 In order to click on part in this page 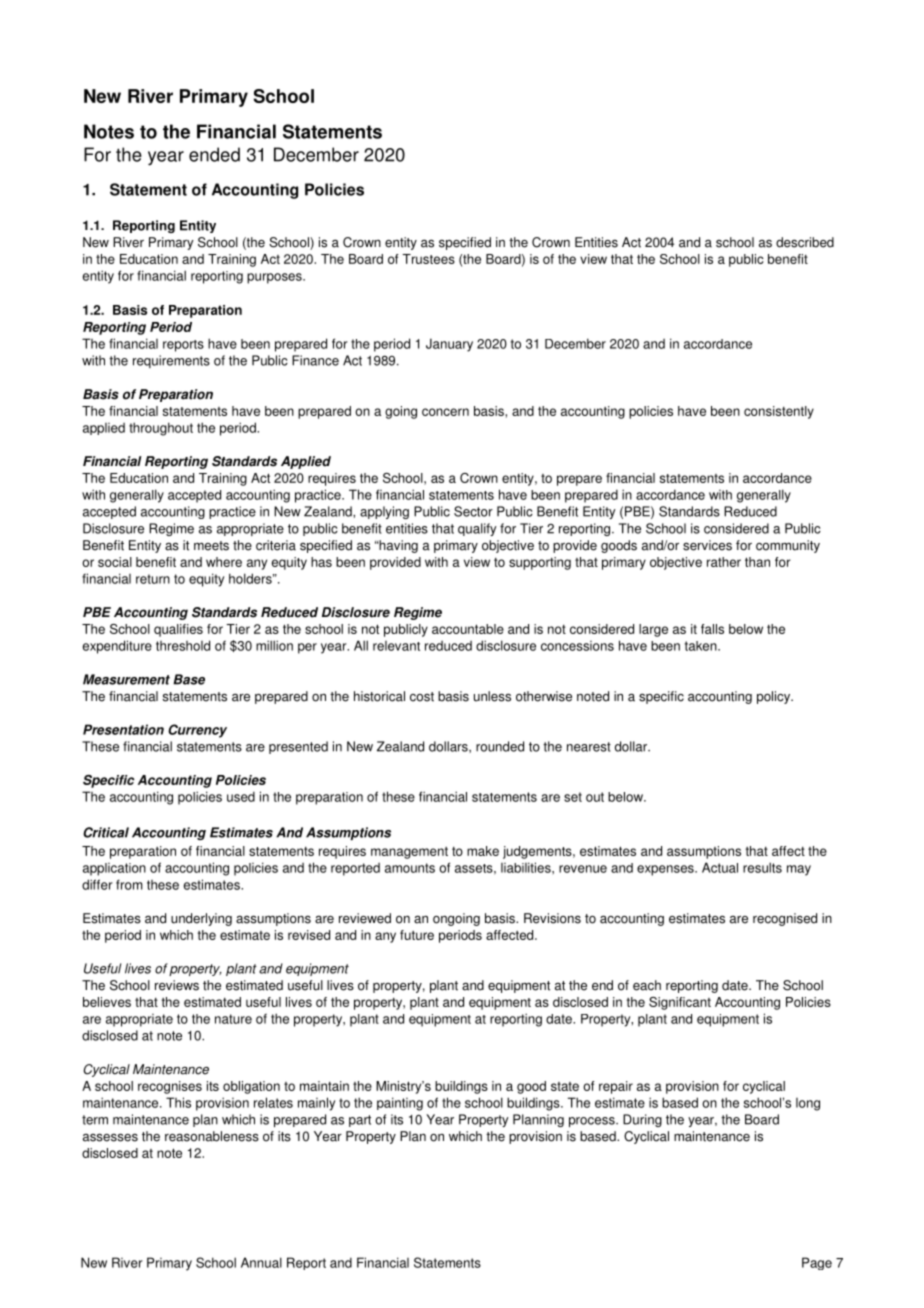, I will do `click(360, 1121)`.
